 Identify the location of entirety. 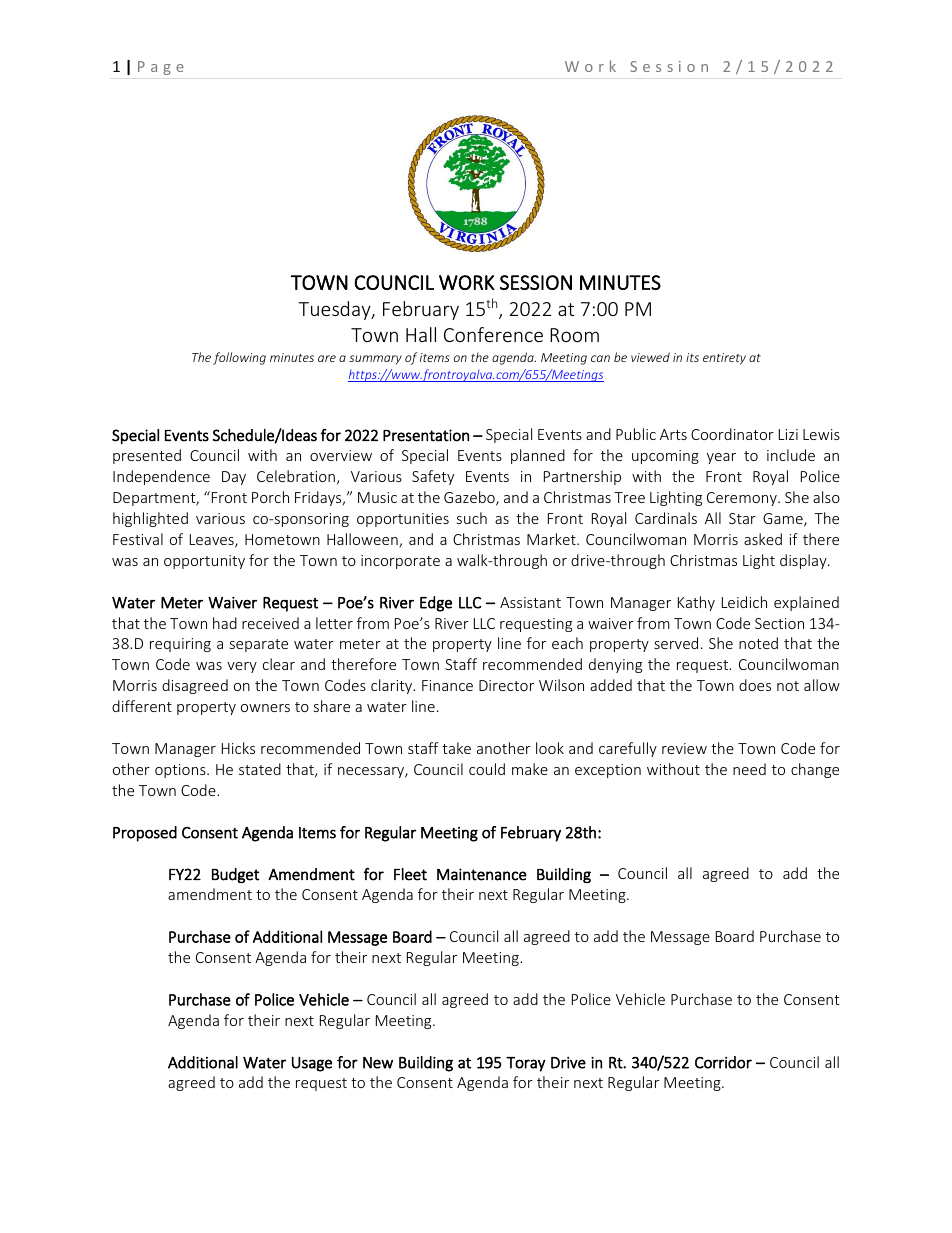
(724, 359).
